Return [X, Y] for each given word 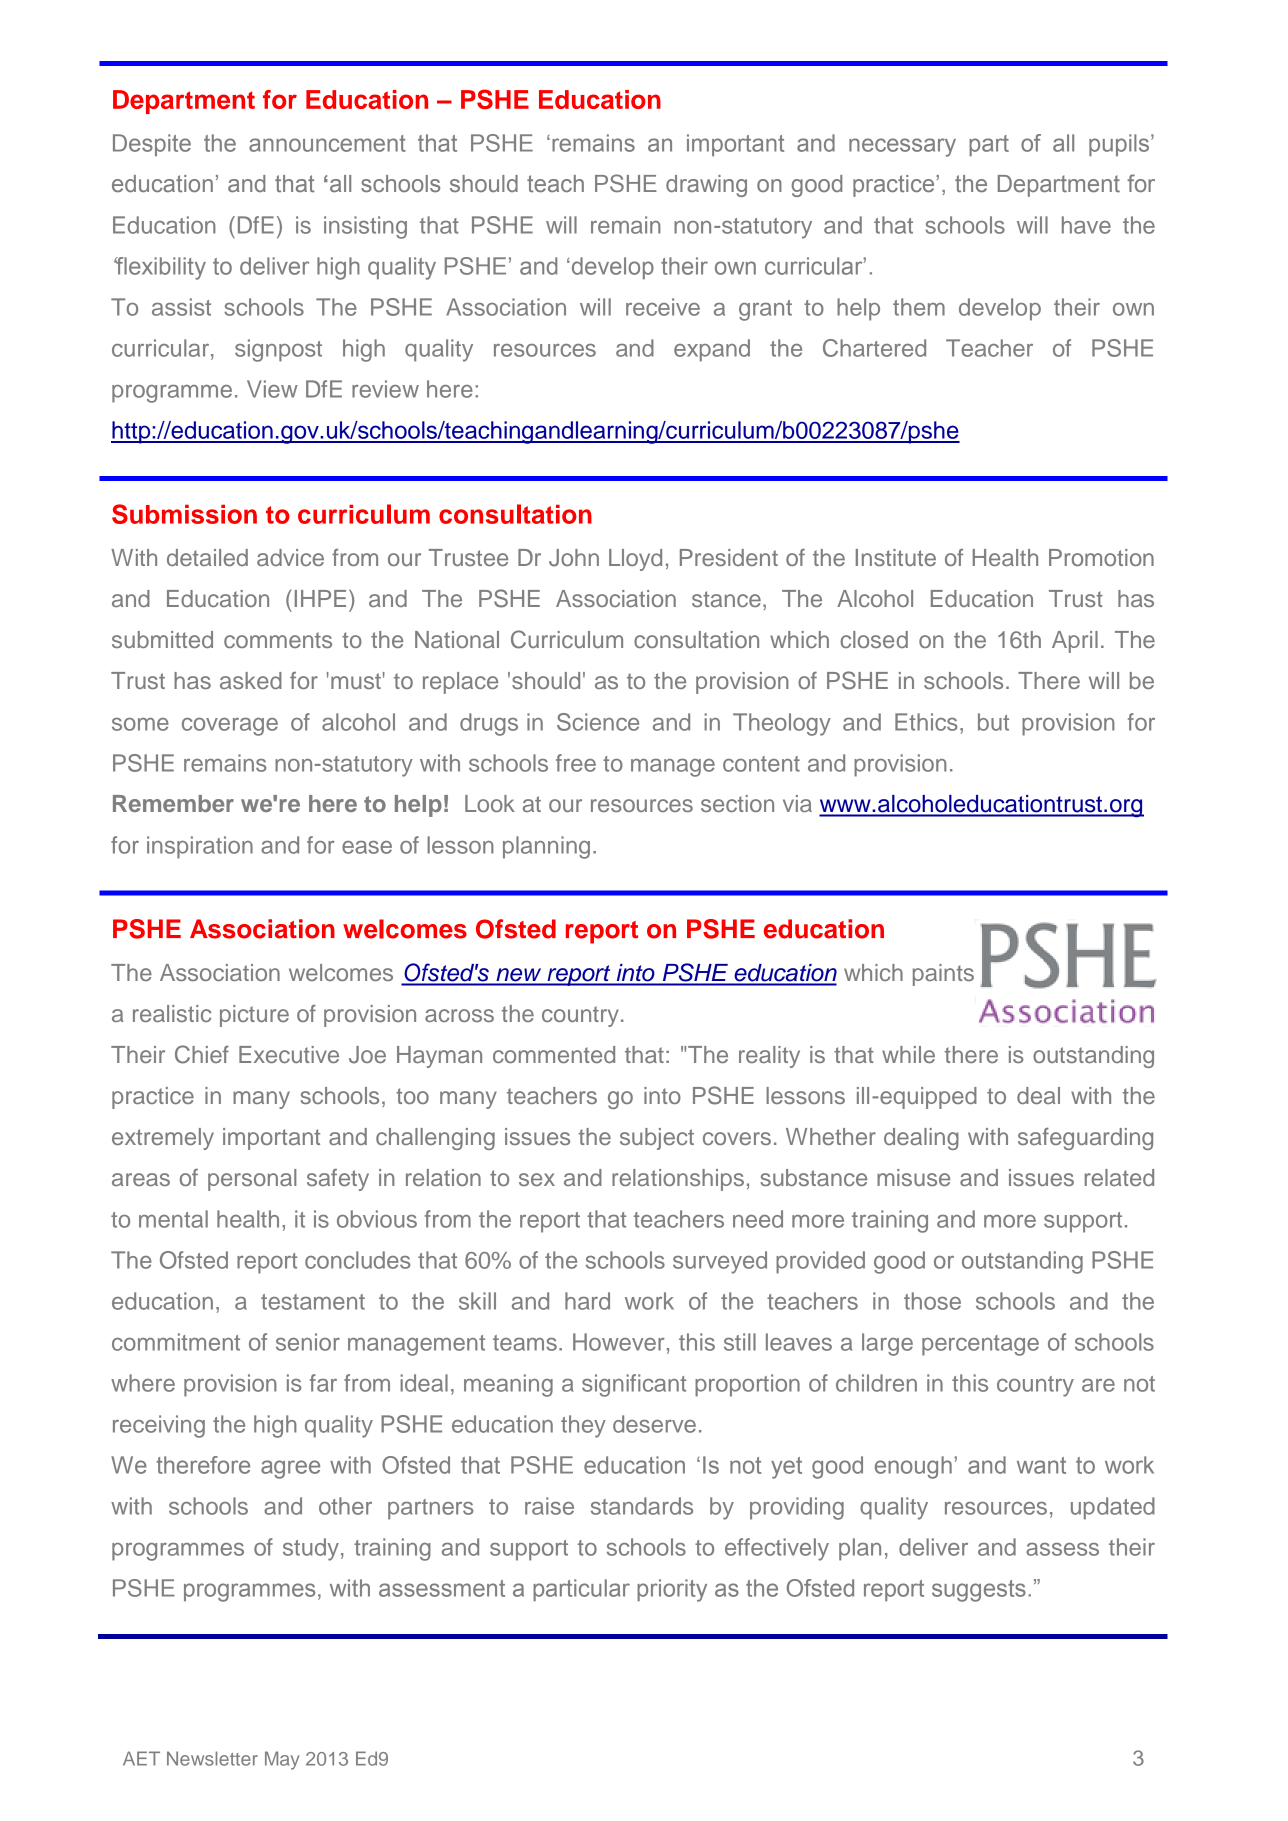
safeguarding [1085, 1139]
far [323, 1383]
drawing [706, 186]
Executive [289, 1054]
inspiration [200, 847]
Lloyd [635, 560]
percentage [980, 1345]
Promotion [1101, 557]
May [282, 1760]
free [576, 763]
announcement [327, 143]
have [1086, 225]
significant [634, 1385]
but [993, 722]
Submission [184, 514]
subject [657, 1139]
